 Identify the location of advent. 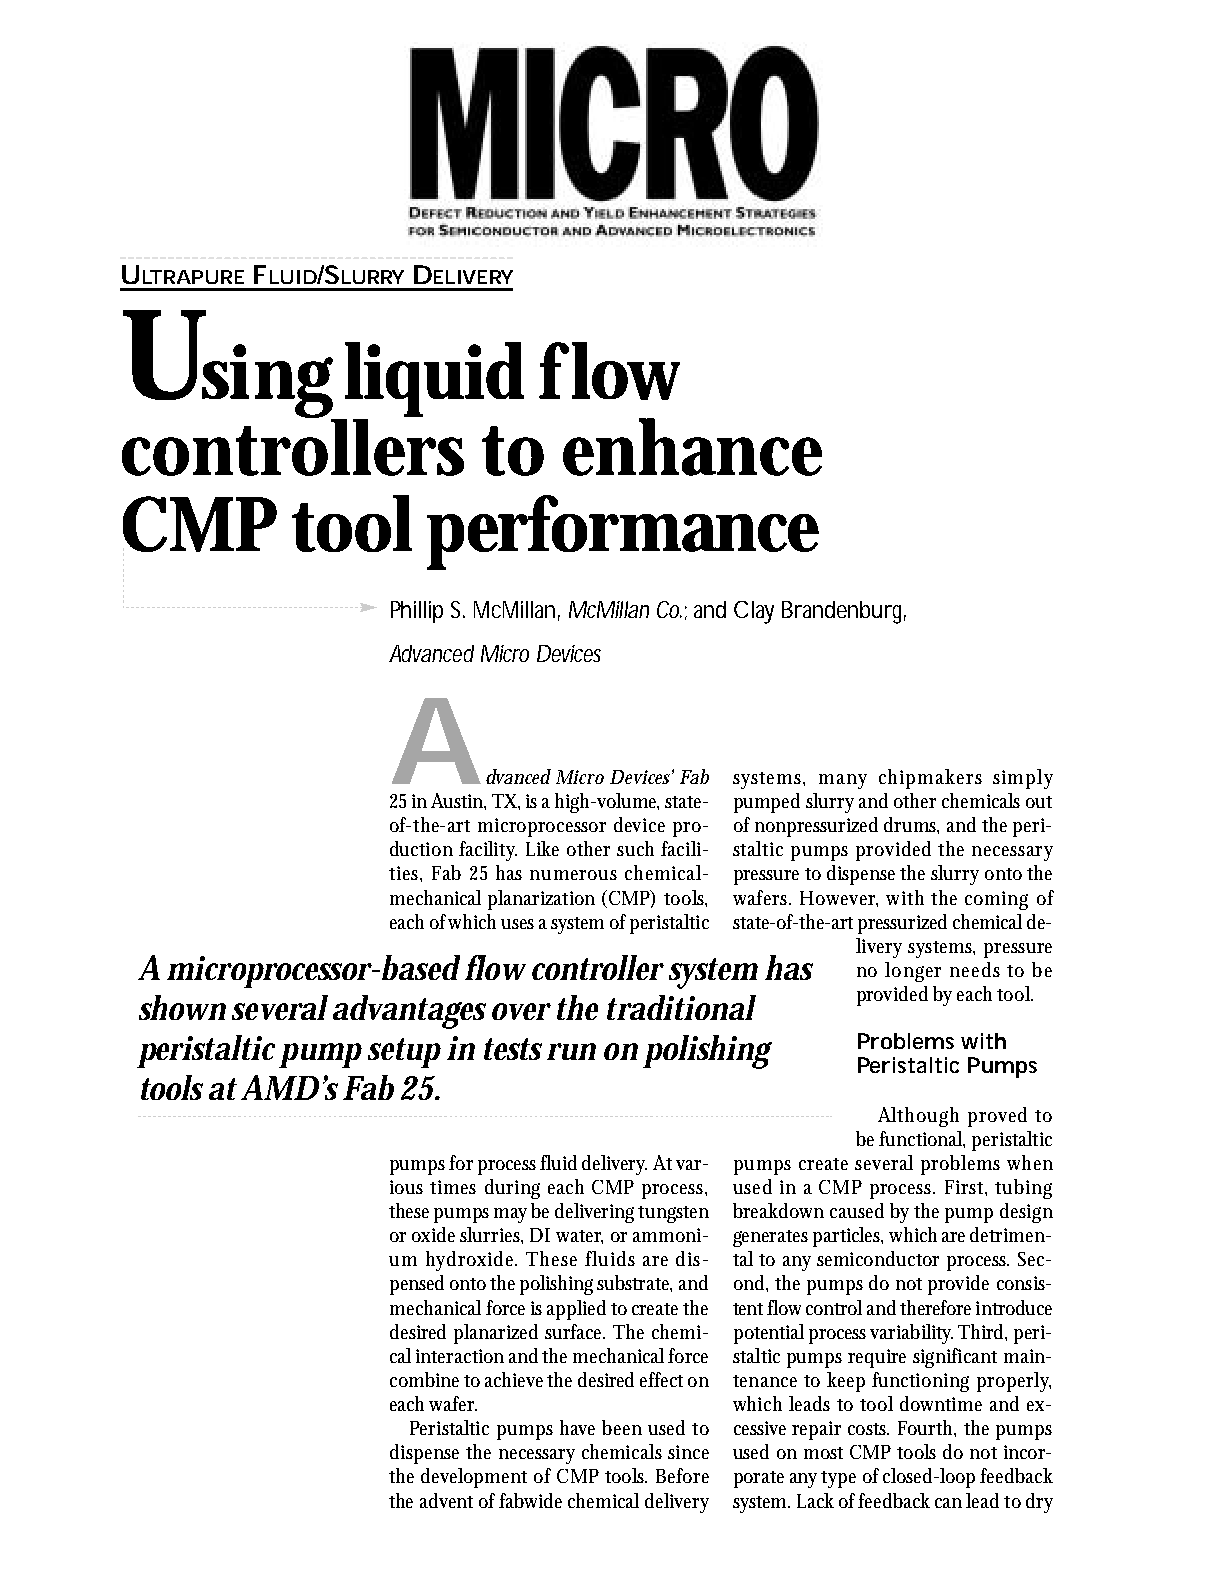
(446, 1500).
